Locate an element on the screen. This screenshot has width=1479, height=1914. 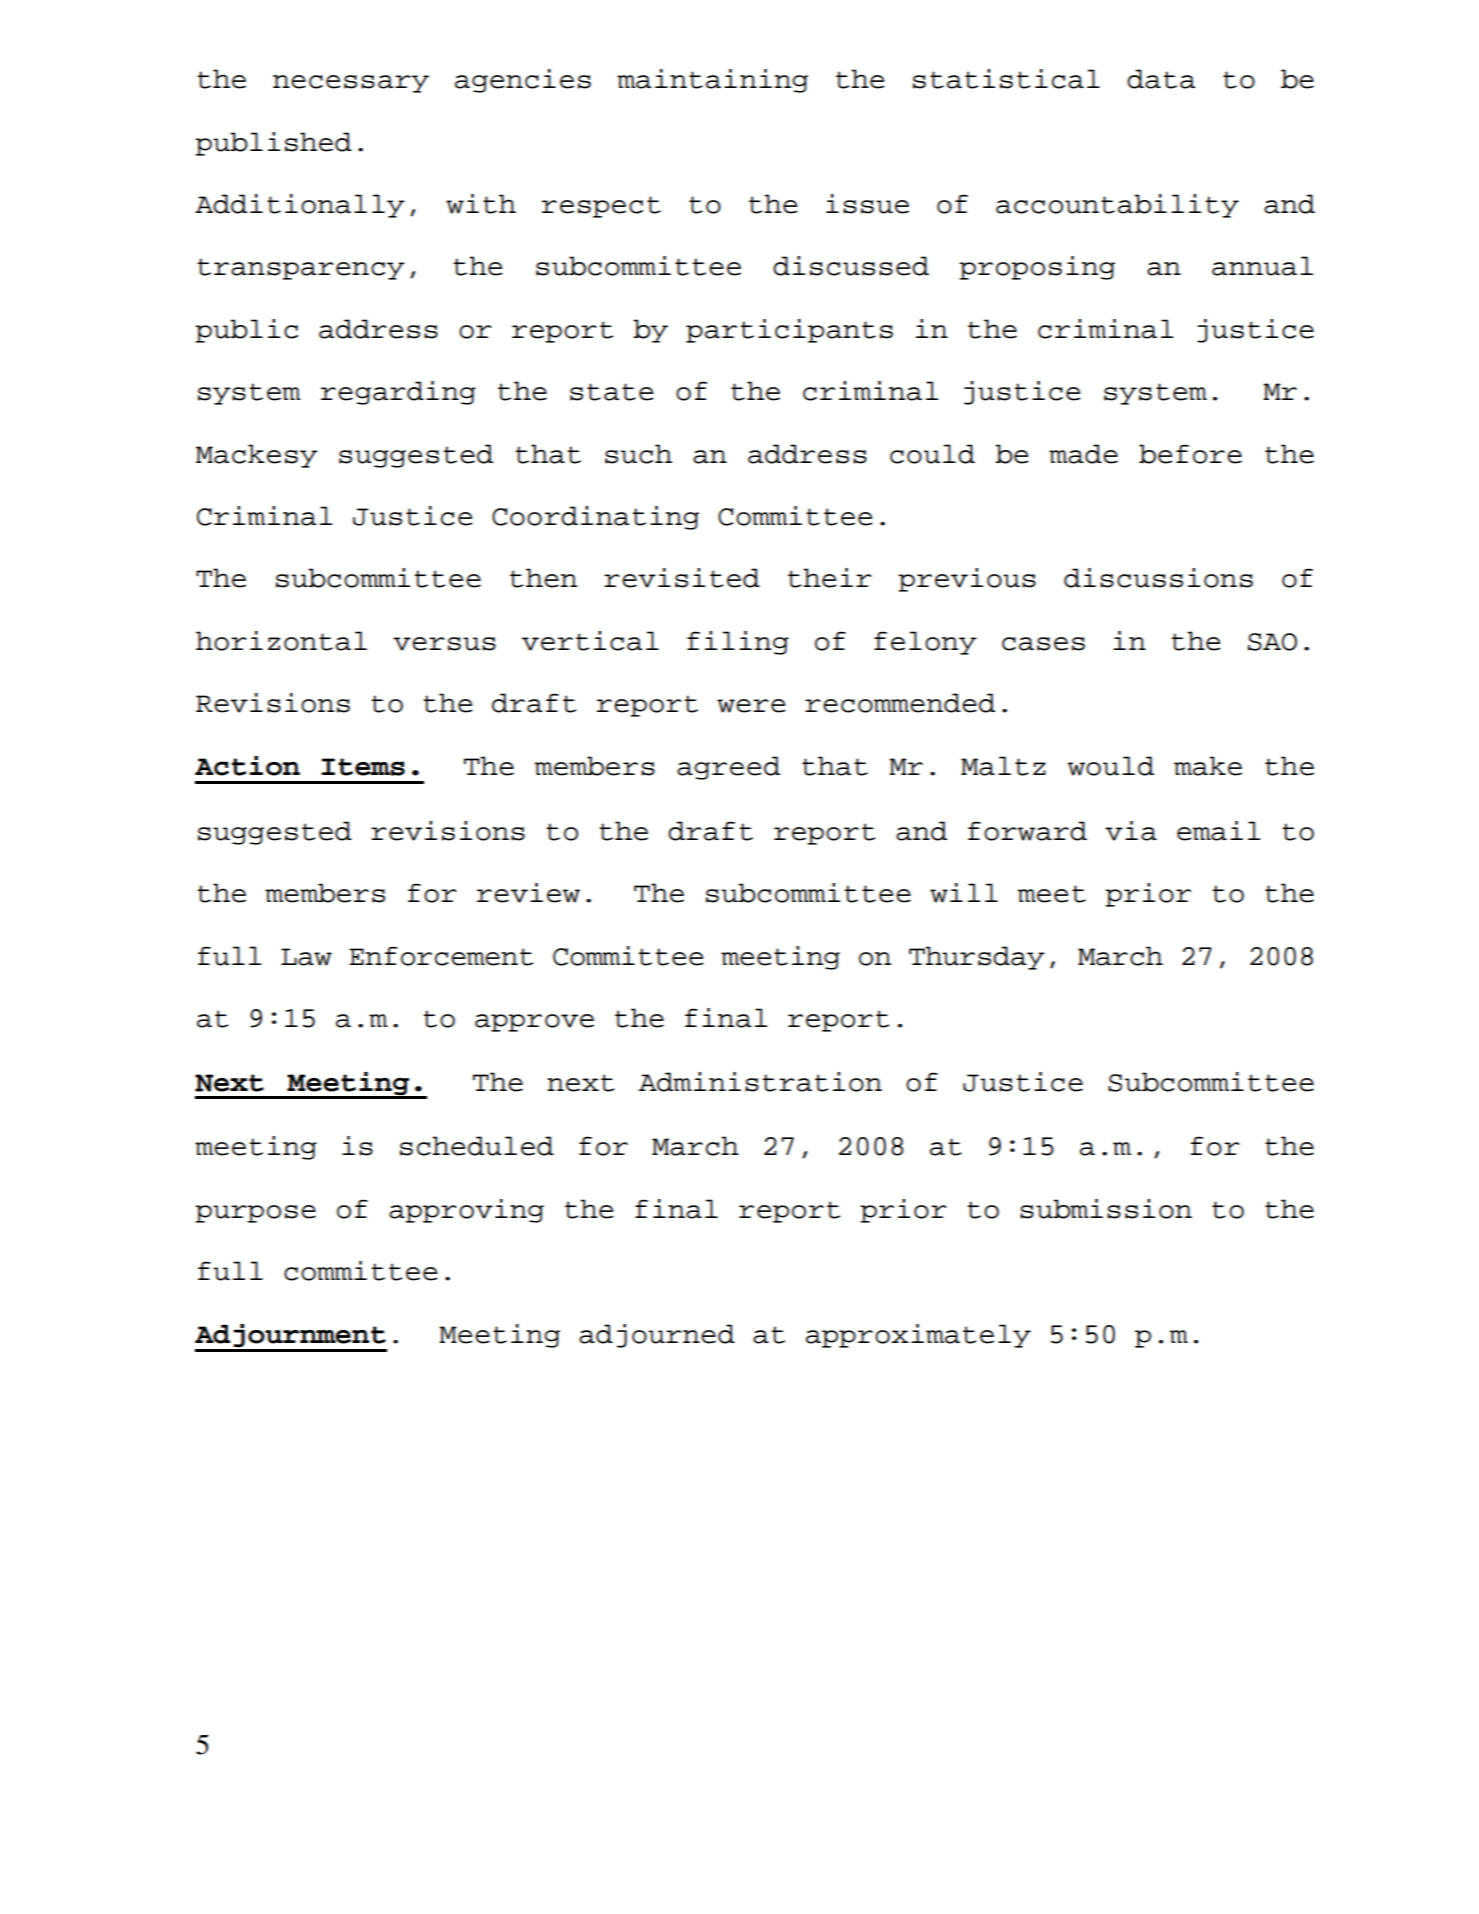
Items is located at coordinates (363, 767).
